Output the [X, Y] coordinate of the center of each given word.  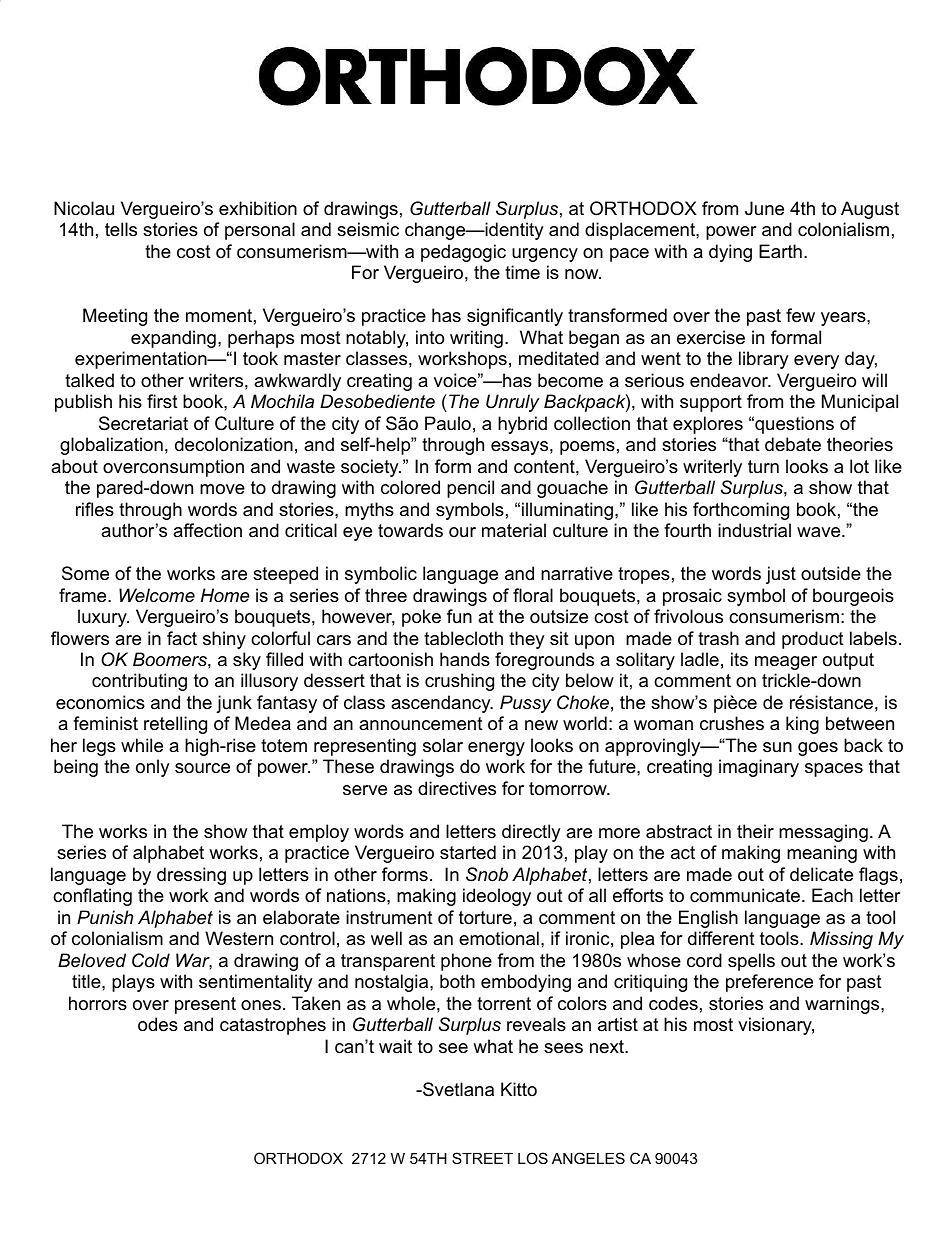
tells [121, 229]
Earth [780, 251]
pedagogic [463, 253]
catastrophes [273, 1026]
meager [786, 663]
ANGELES [588, 1158]
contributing [139, 682]
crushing [459, 682]
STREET [482, 1158]
